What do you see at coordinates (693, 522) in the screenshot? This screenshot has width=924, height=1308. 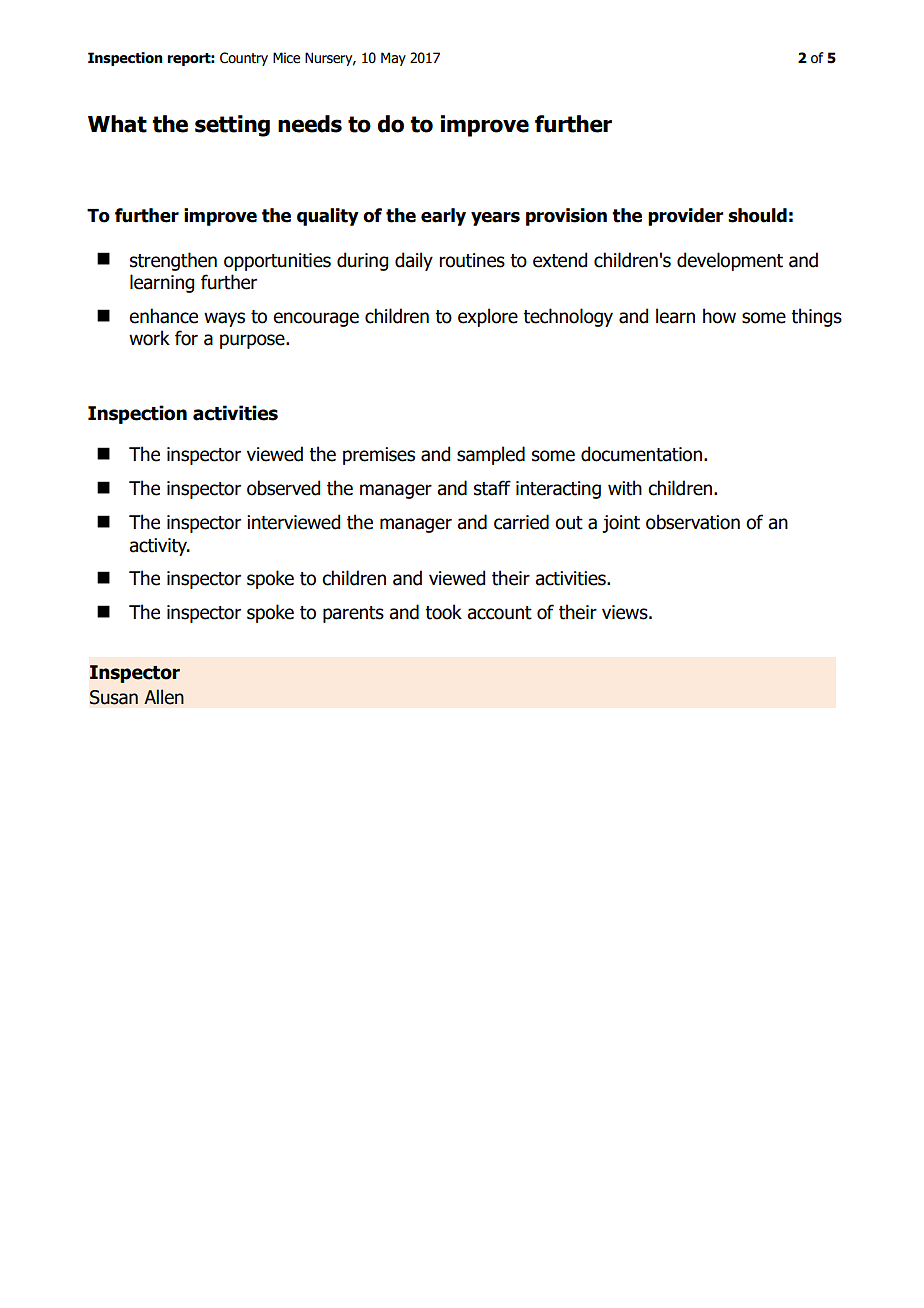 I see `observation` at bounding box center [693, 522].
